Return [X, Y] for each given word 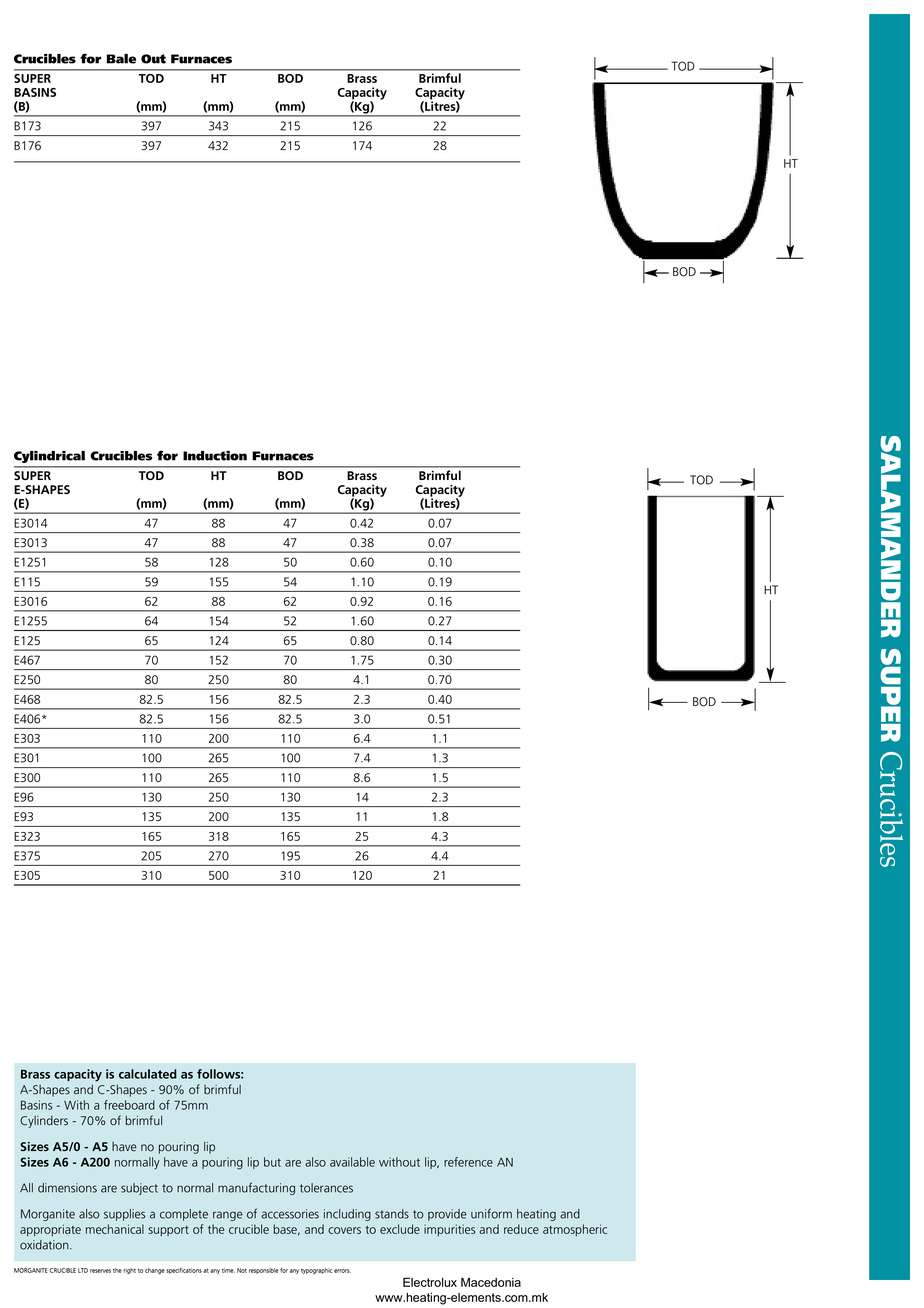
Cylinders [44, 1122]
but [272, 1162]
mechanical [115, 1229]
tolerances [326, 1188]
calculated [148, 1074]
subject [139, 1189]
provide [447, 1215]
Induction [215, 456]
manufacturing [256, 1188]
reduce [521, 1229]
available [352, 1162]
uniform [491, 1213]
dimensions [67, 1188]
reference [468, 1162]
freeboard [129, 1105]
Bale [121, 59]
